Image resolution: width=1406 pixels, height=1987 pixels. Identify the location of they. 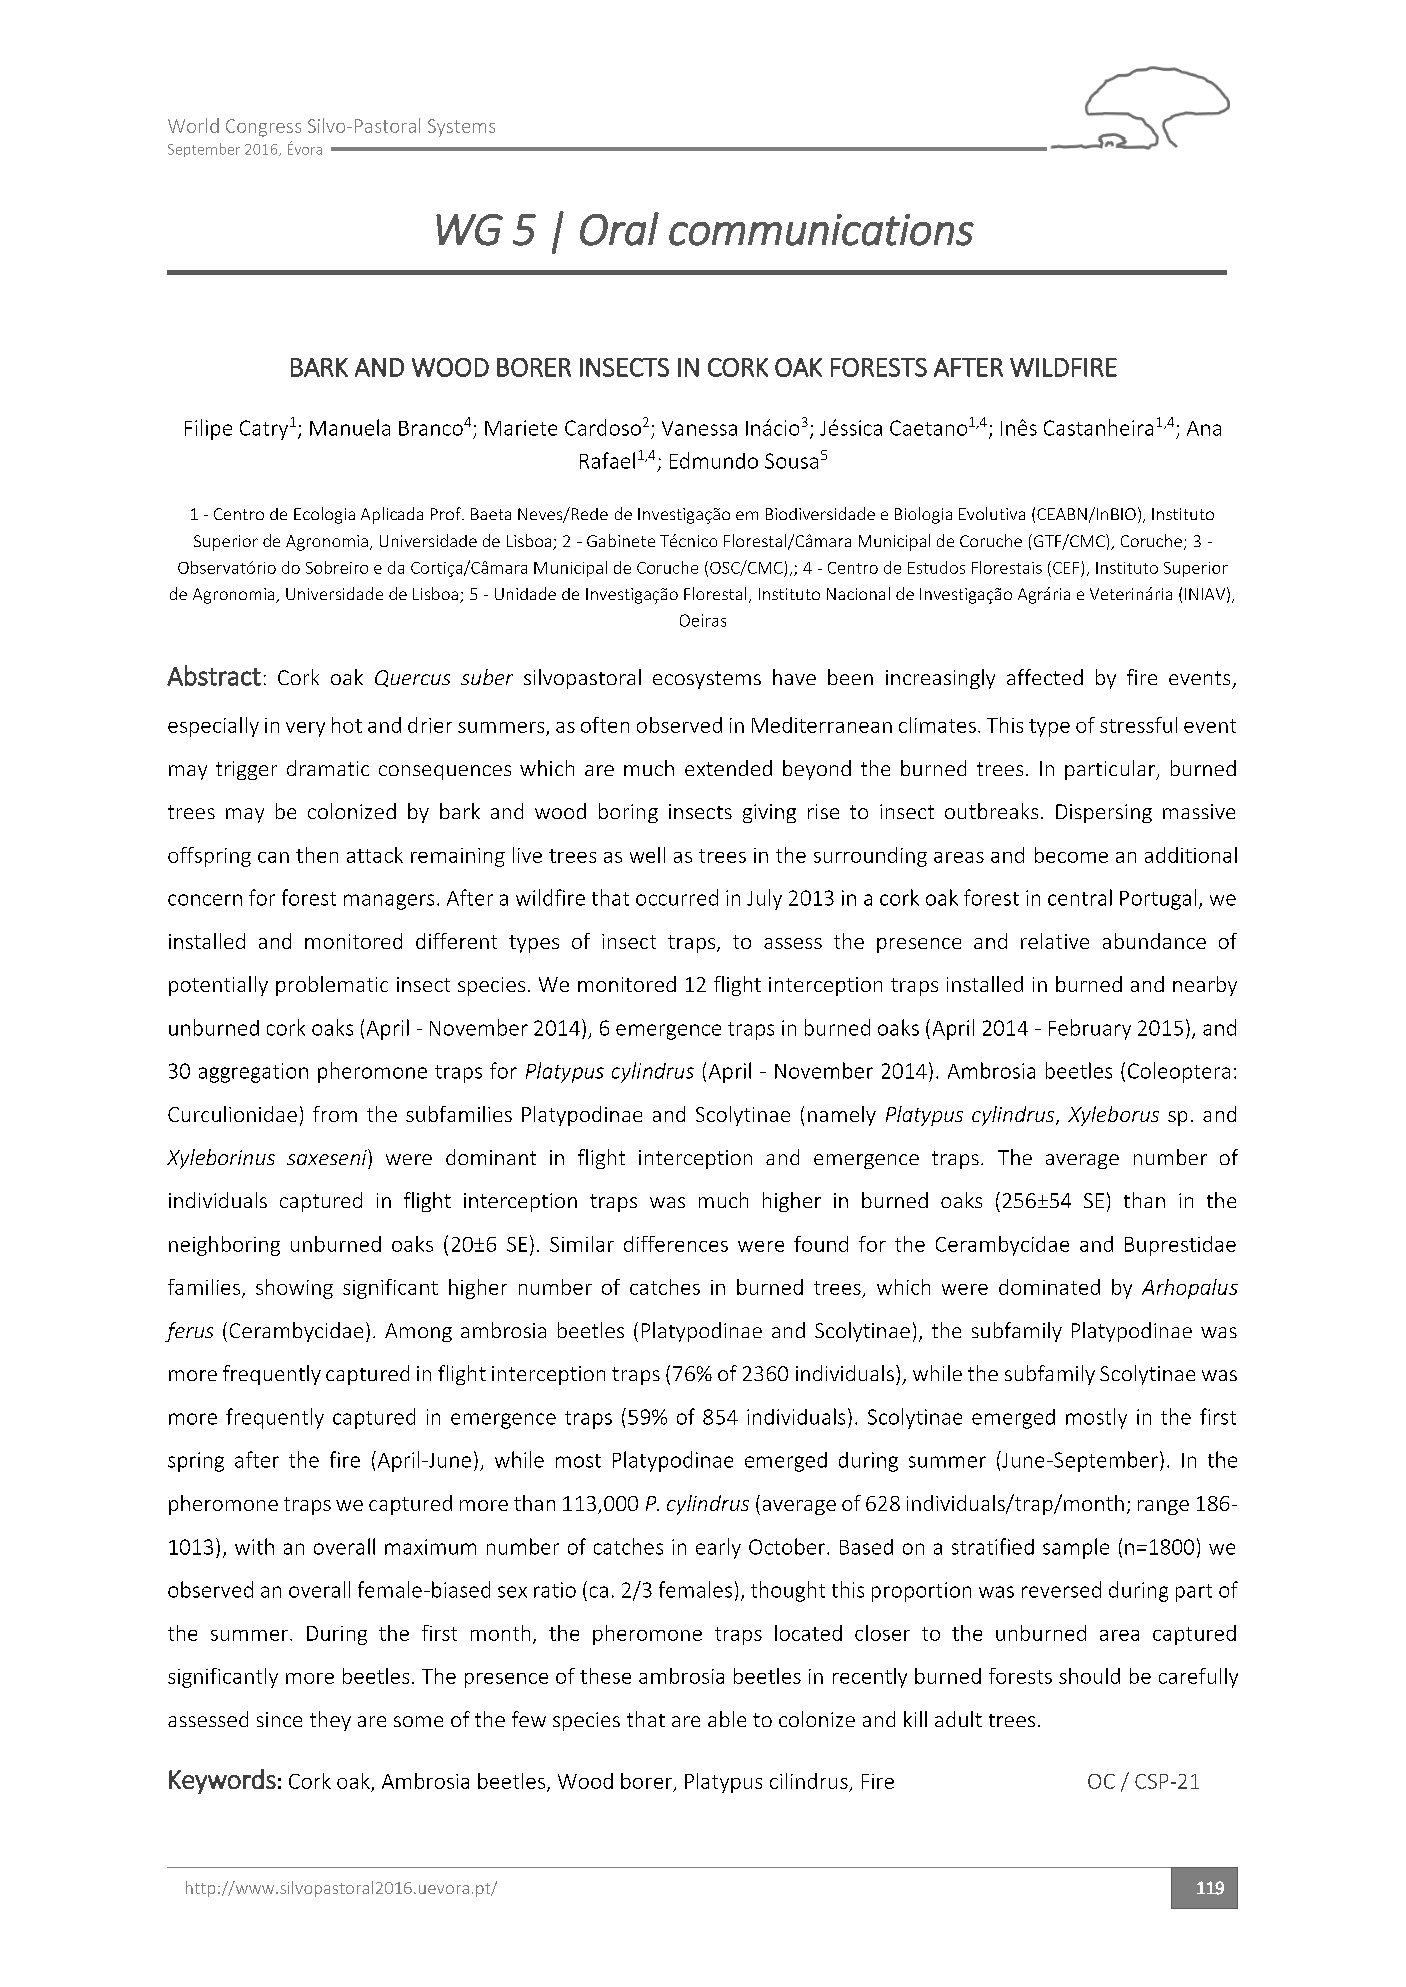
(330, 1721).
